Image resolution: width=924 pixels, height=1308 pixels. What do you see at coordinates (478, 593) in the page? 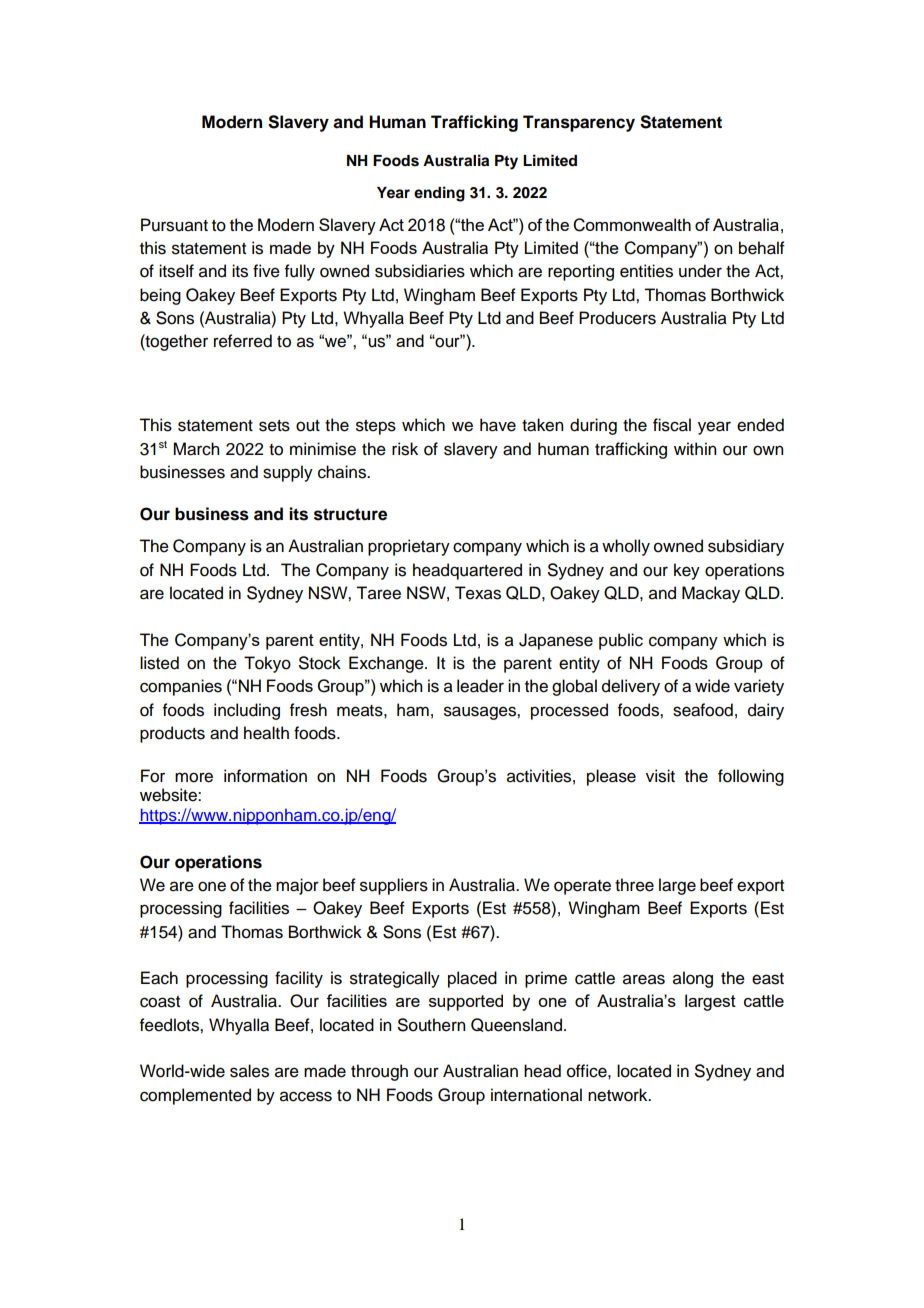
I see `Texas` at bounding box center [478, 593].
